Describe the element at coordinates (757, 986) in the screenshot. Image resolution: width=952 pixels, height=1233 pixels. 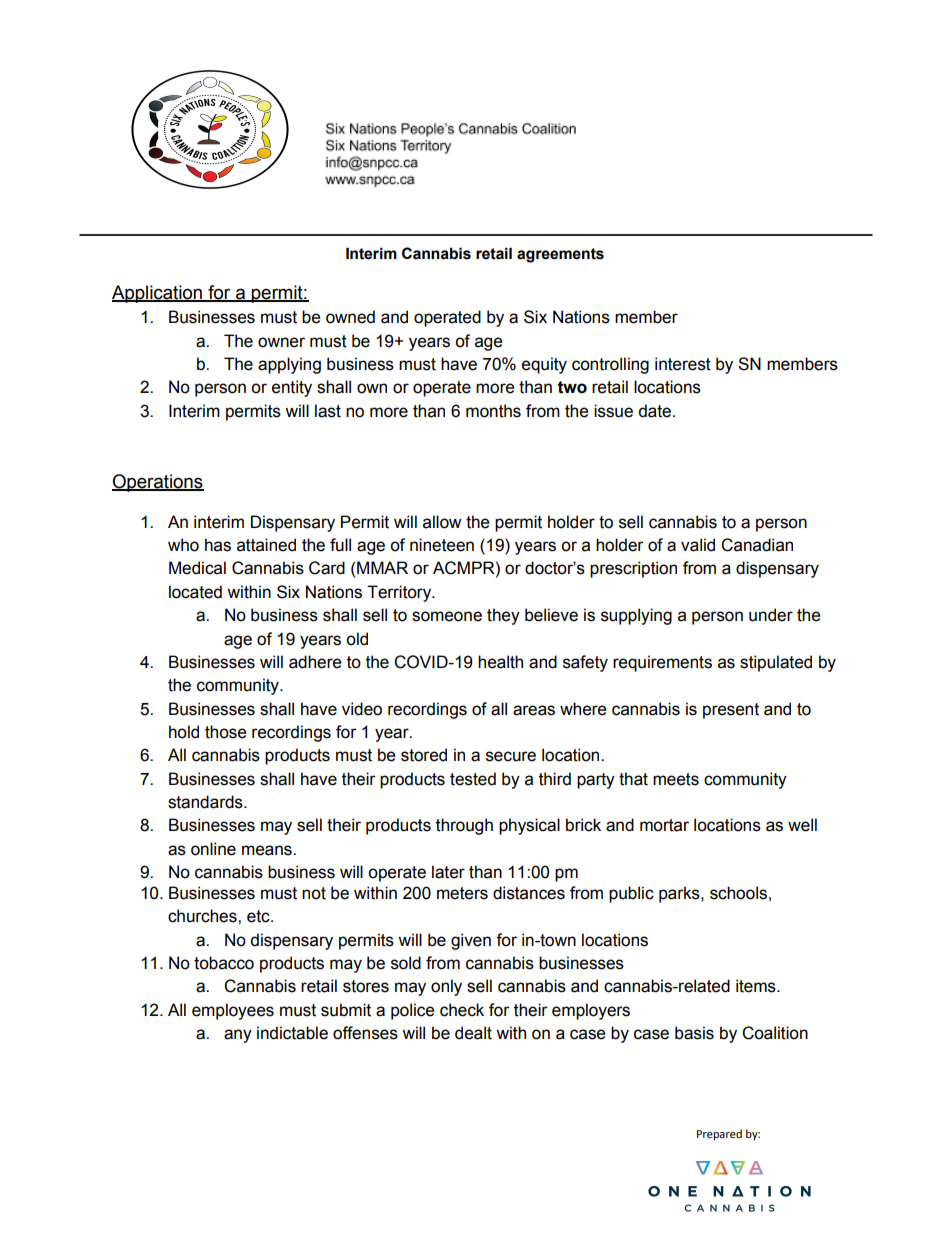
I see `items` at that location.
